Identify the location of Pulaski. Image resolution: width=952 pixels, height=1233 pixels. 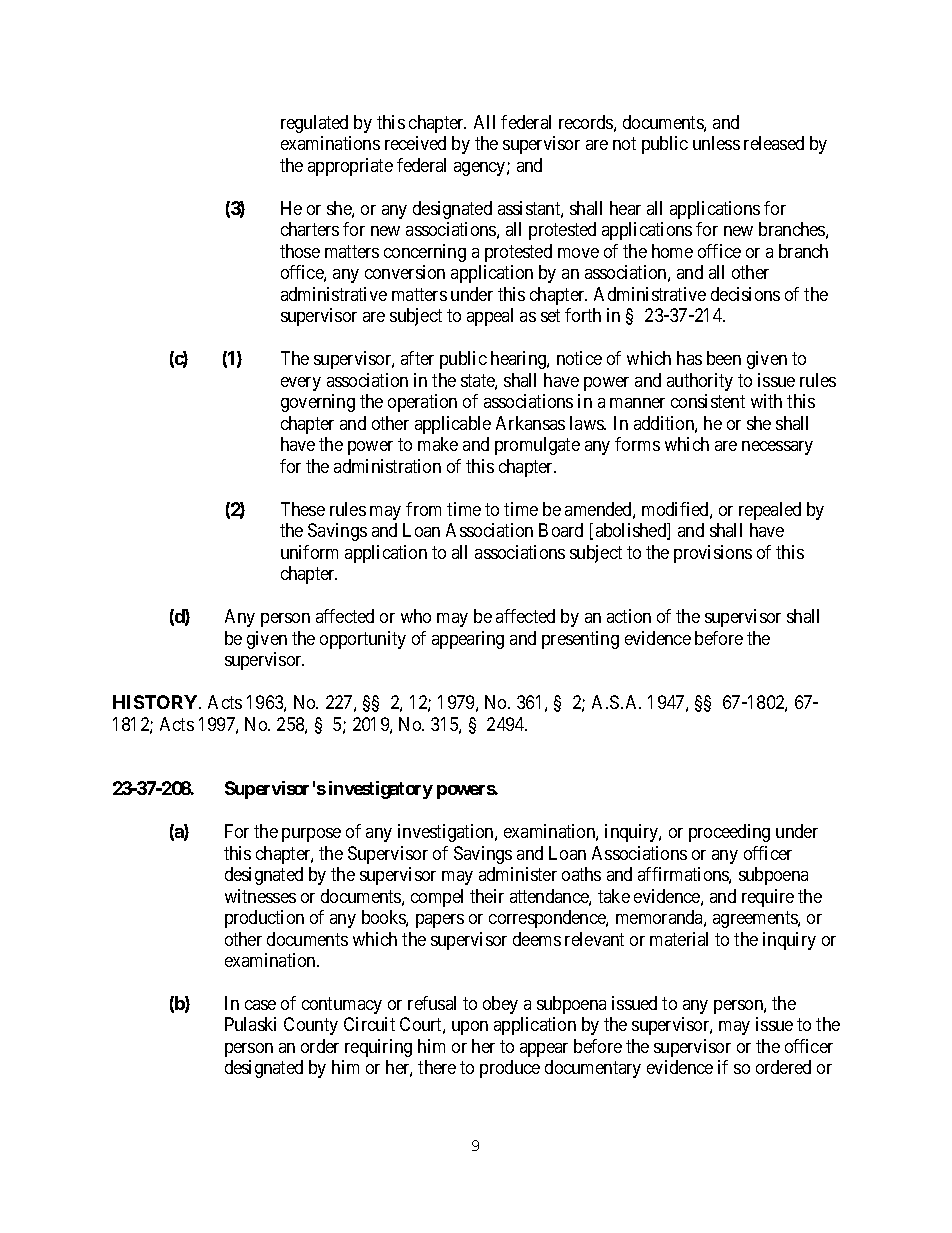
(250, 1024).
